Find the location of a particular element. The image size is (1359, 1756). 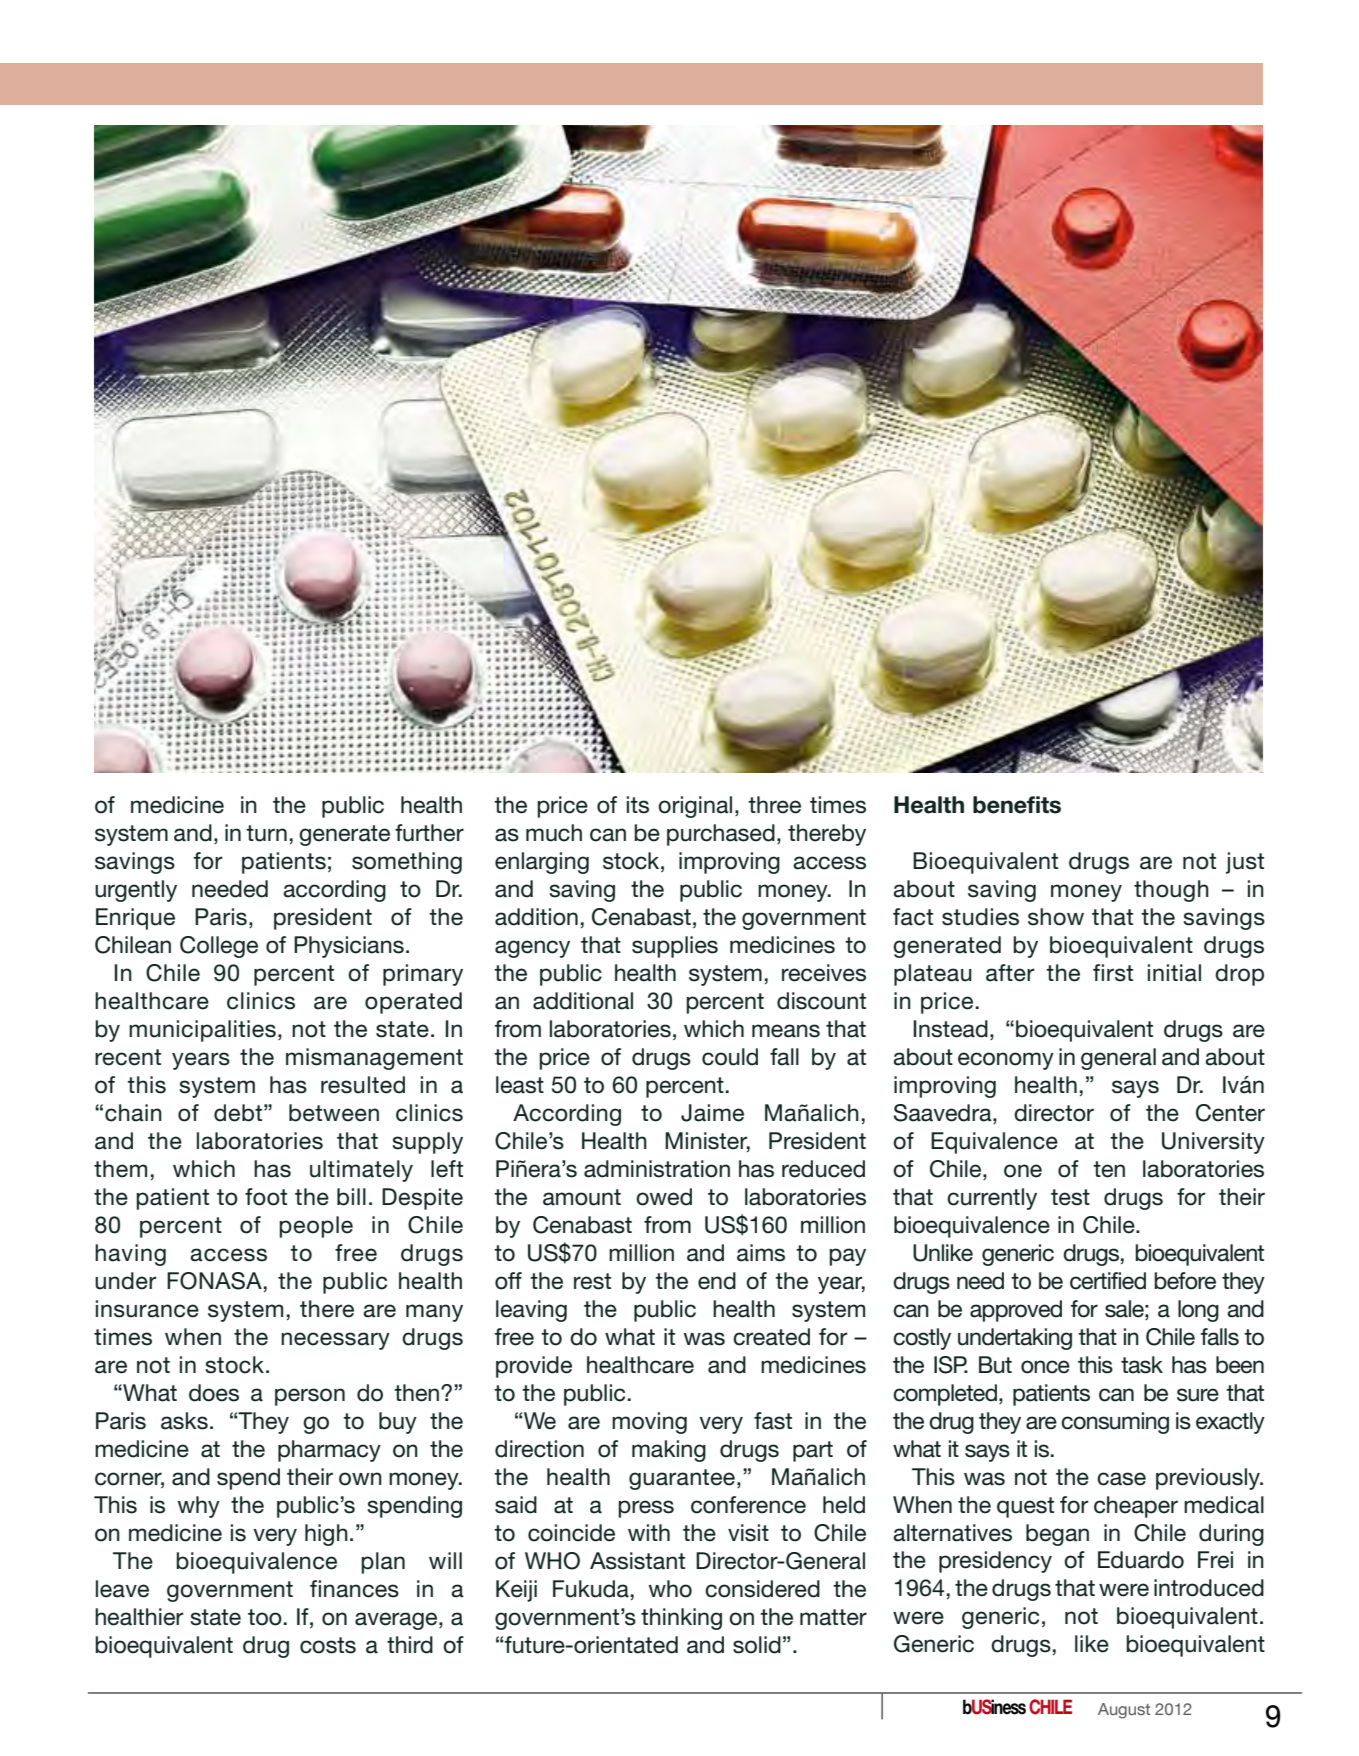

benefits is located at coordinates (1017, 805).
